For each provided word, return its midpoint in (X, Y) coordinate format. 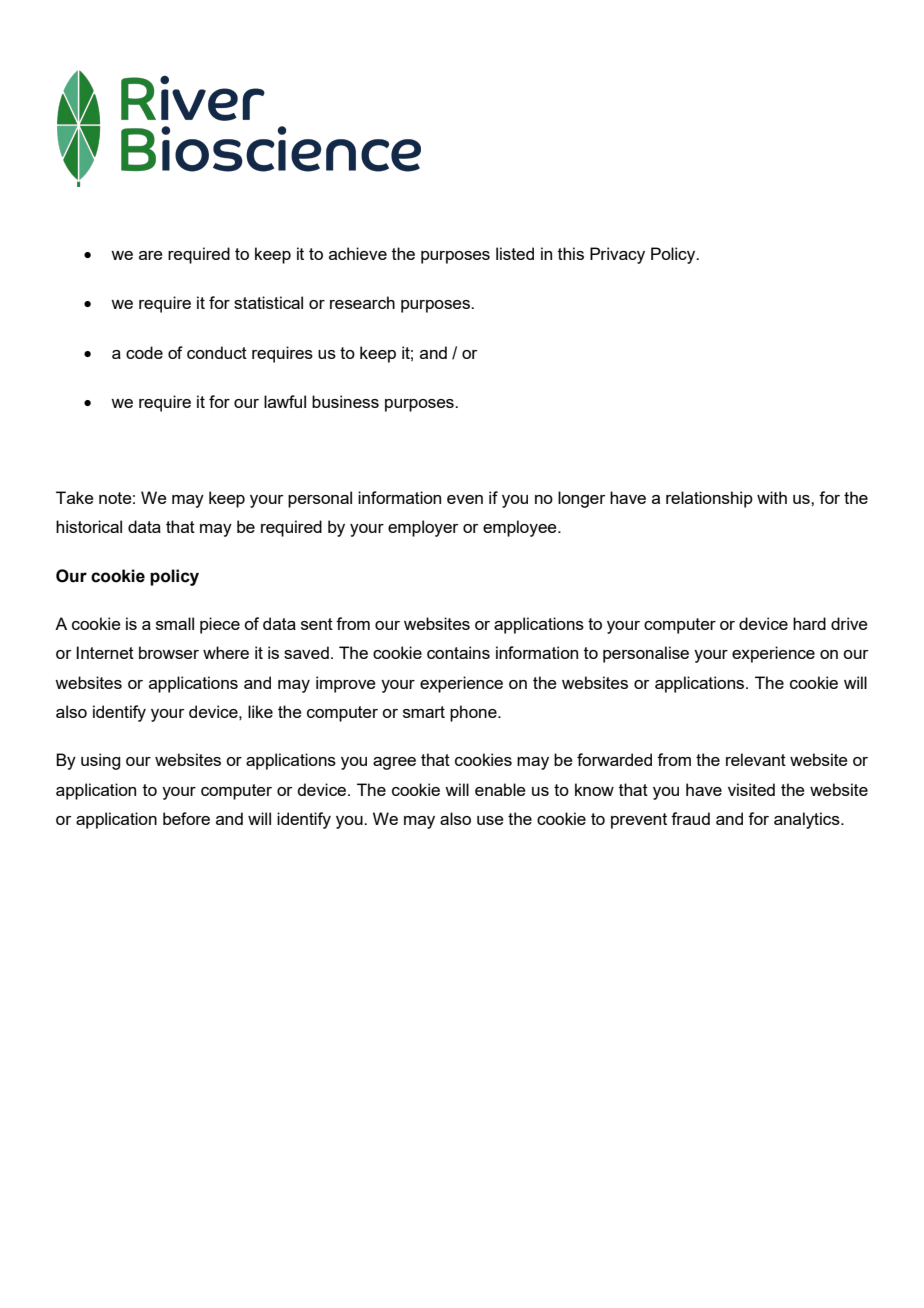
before (186, 818)
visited (751, 789)
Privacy (617, 255)
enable (500, 789)
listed (515, 253)
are (151, 255)
